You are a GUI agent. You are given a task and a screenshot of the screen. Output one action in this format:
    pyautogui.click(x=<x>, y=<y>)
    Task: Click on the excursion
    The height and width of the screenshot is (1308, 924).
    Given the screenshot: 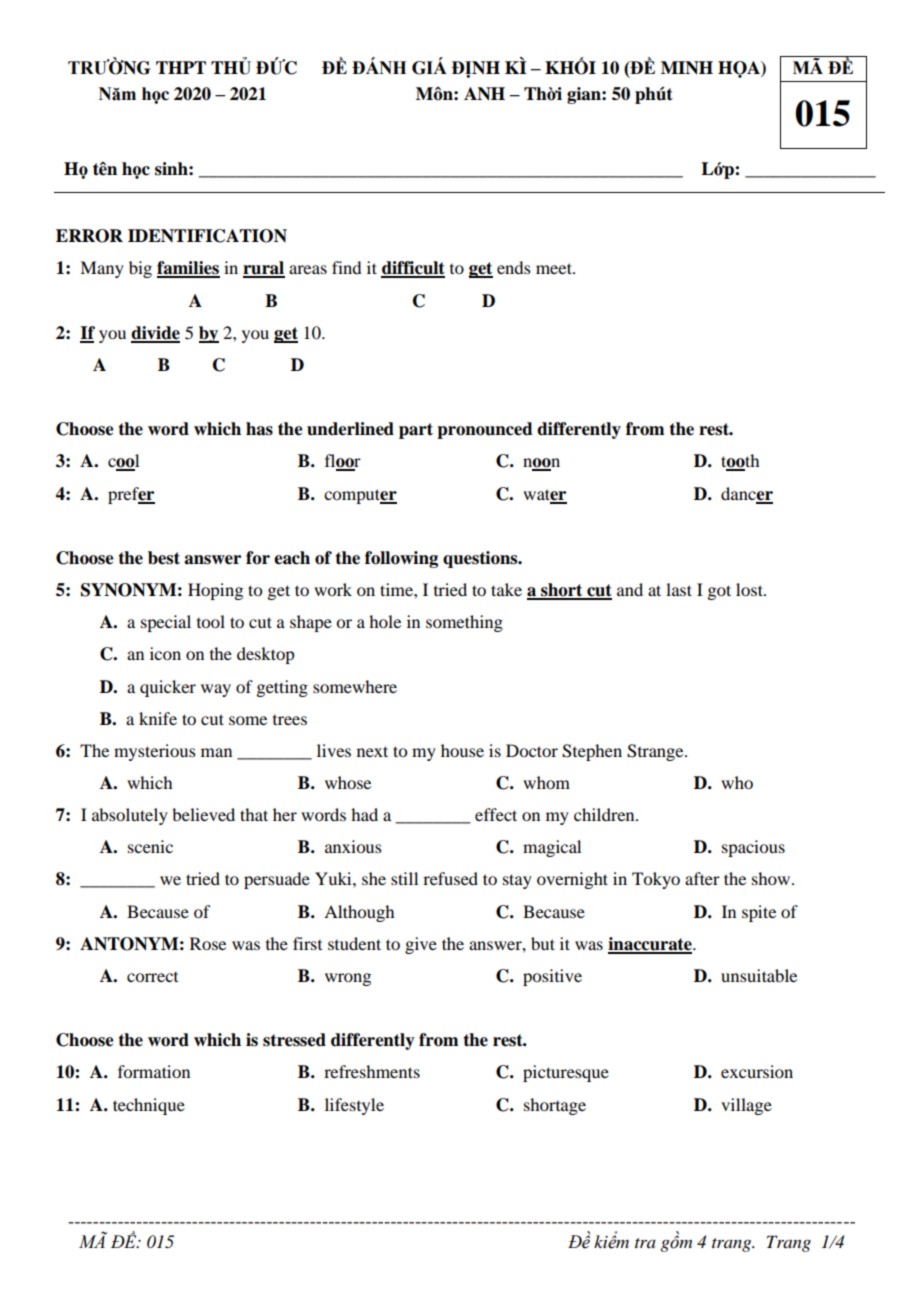 What is the action you would take?
    pyautogui.click(x=757, y=1071)
